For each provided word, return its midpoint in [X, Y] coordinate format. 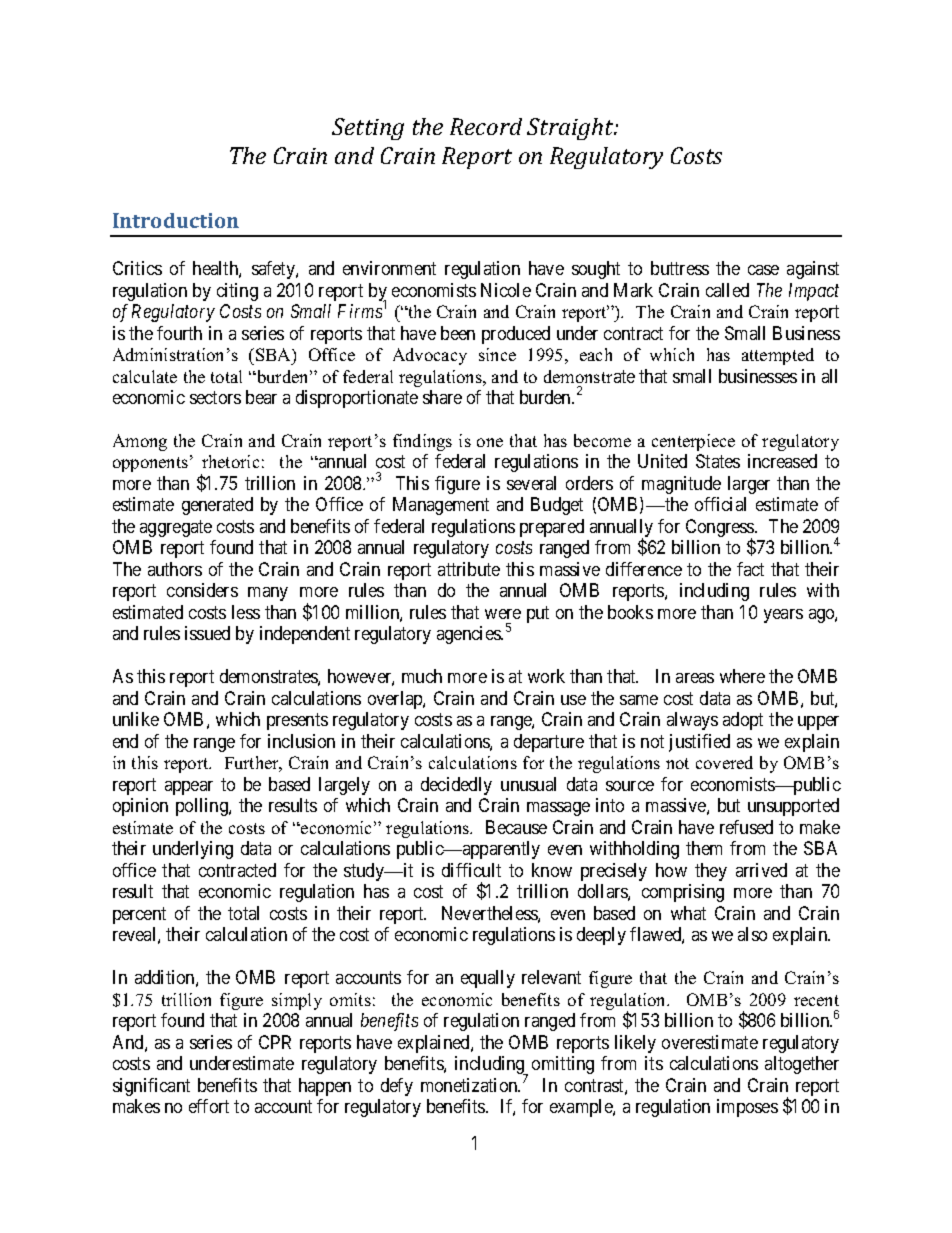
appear [189, 788]
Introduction [176, 220]
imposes [747, 1108]
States [718, 461]
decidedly [456, 786]
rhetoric [230, 461]
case [763, 270]
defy [397, 1087]
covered [724, 762]
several [531, 483]
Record [486, 126]
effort [209, 1106]
